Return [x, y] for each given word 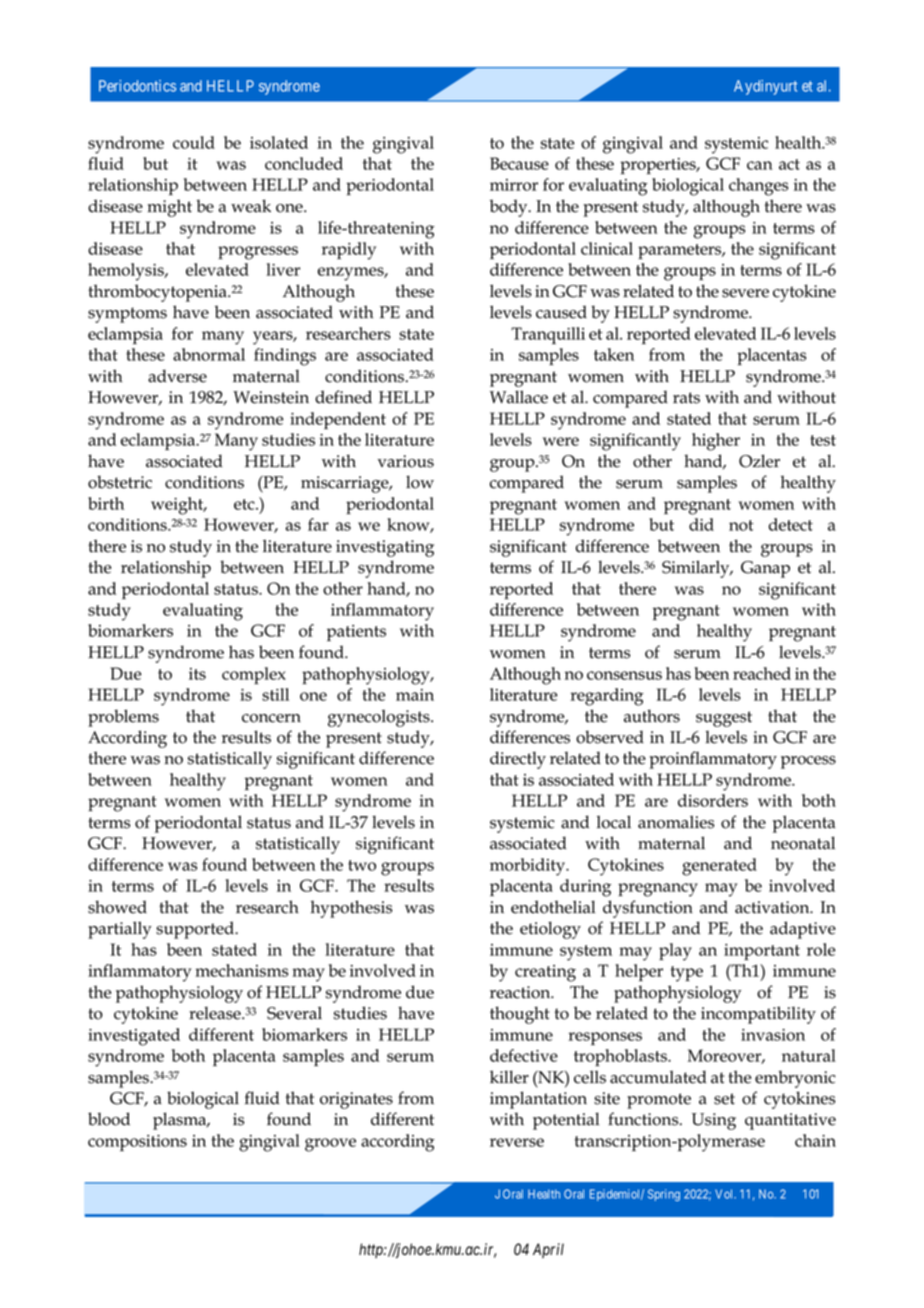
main [415, 695]
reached [762, 673]
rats [686, 398]
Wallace [519, 397]
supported [196, 930]
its [197, 674]
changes [758, 187]
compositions [137, 1143]
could [194, 142]
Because [519, 163]
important [762, 952]
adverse [177, 376]
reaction [521, 992]
